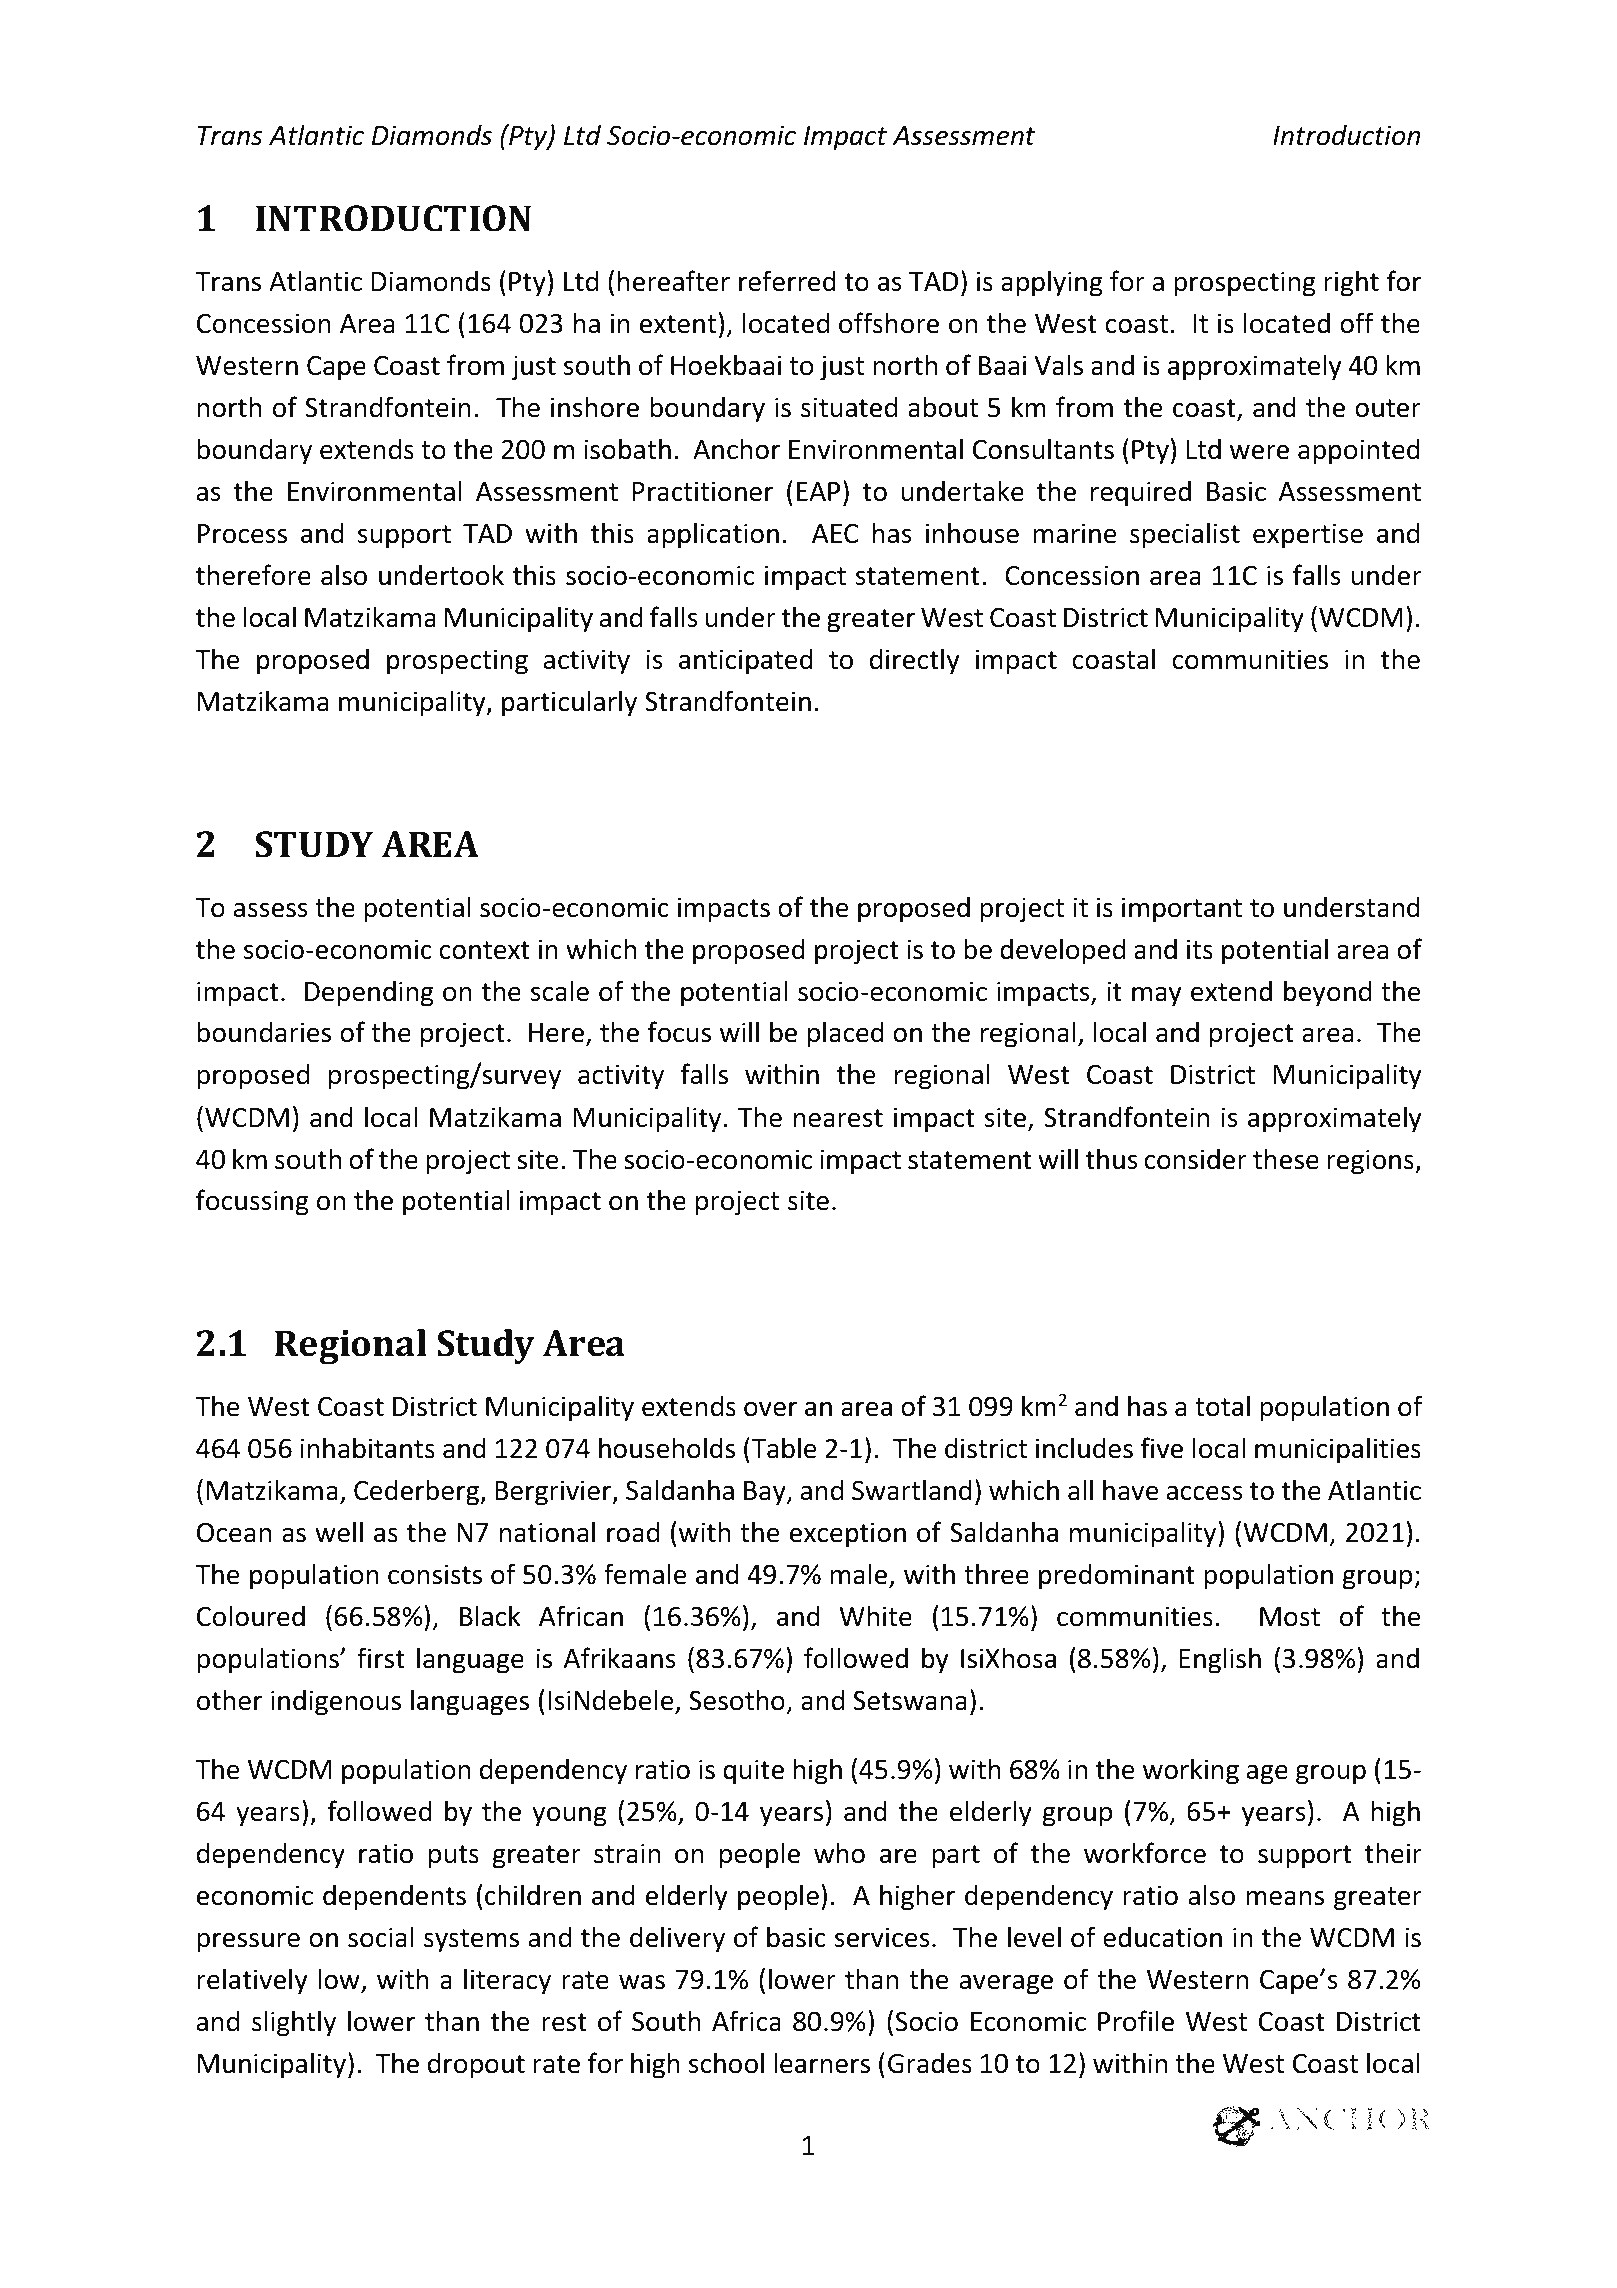 This image has width=1617, height=2288. I want to click on White, so click(875, 1616).
